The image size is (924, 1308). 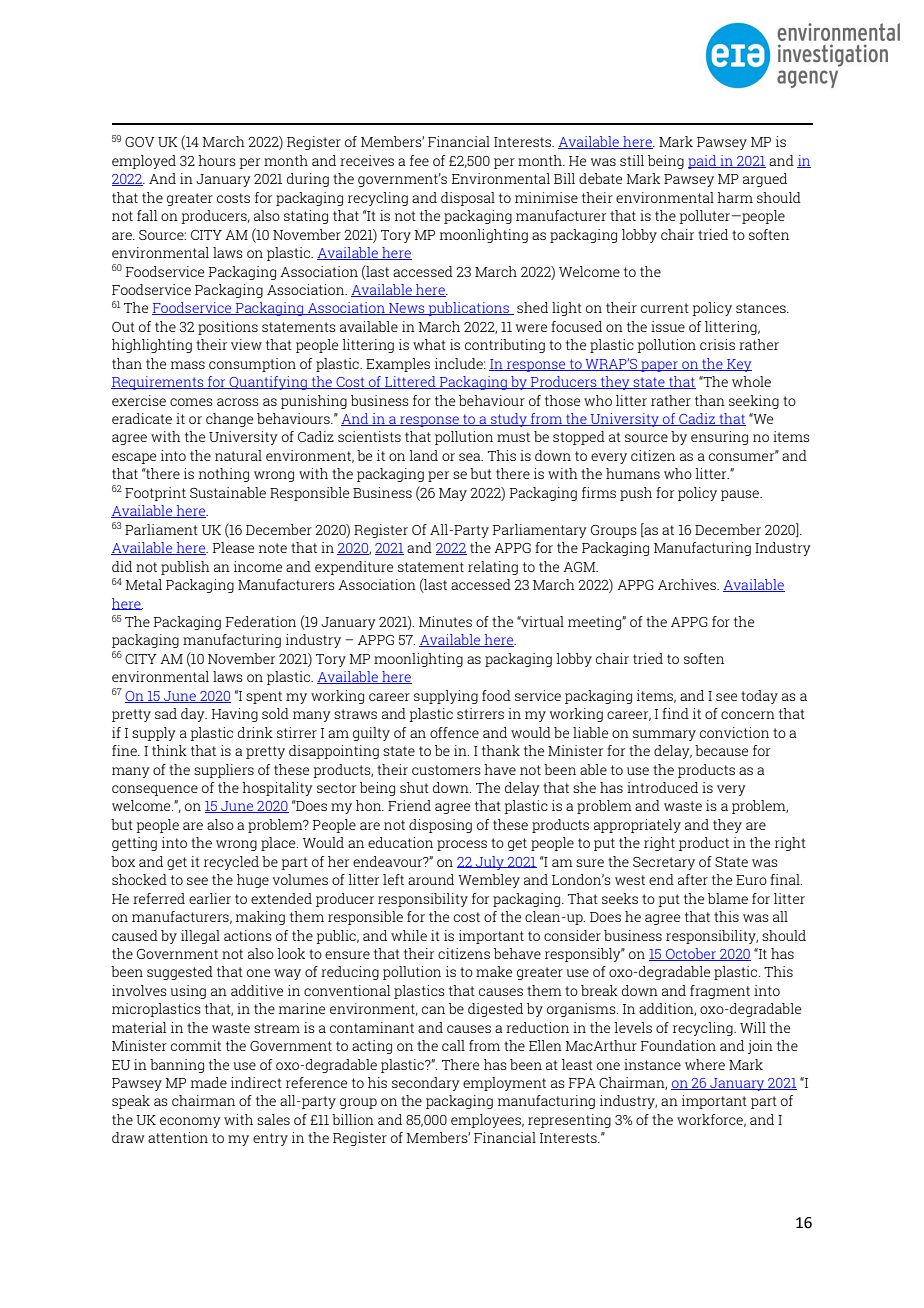 I want to click on economy, so click(x=190, y=1122).
